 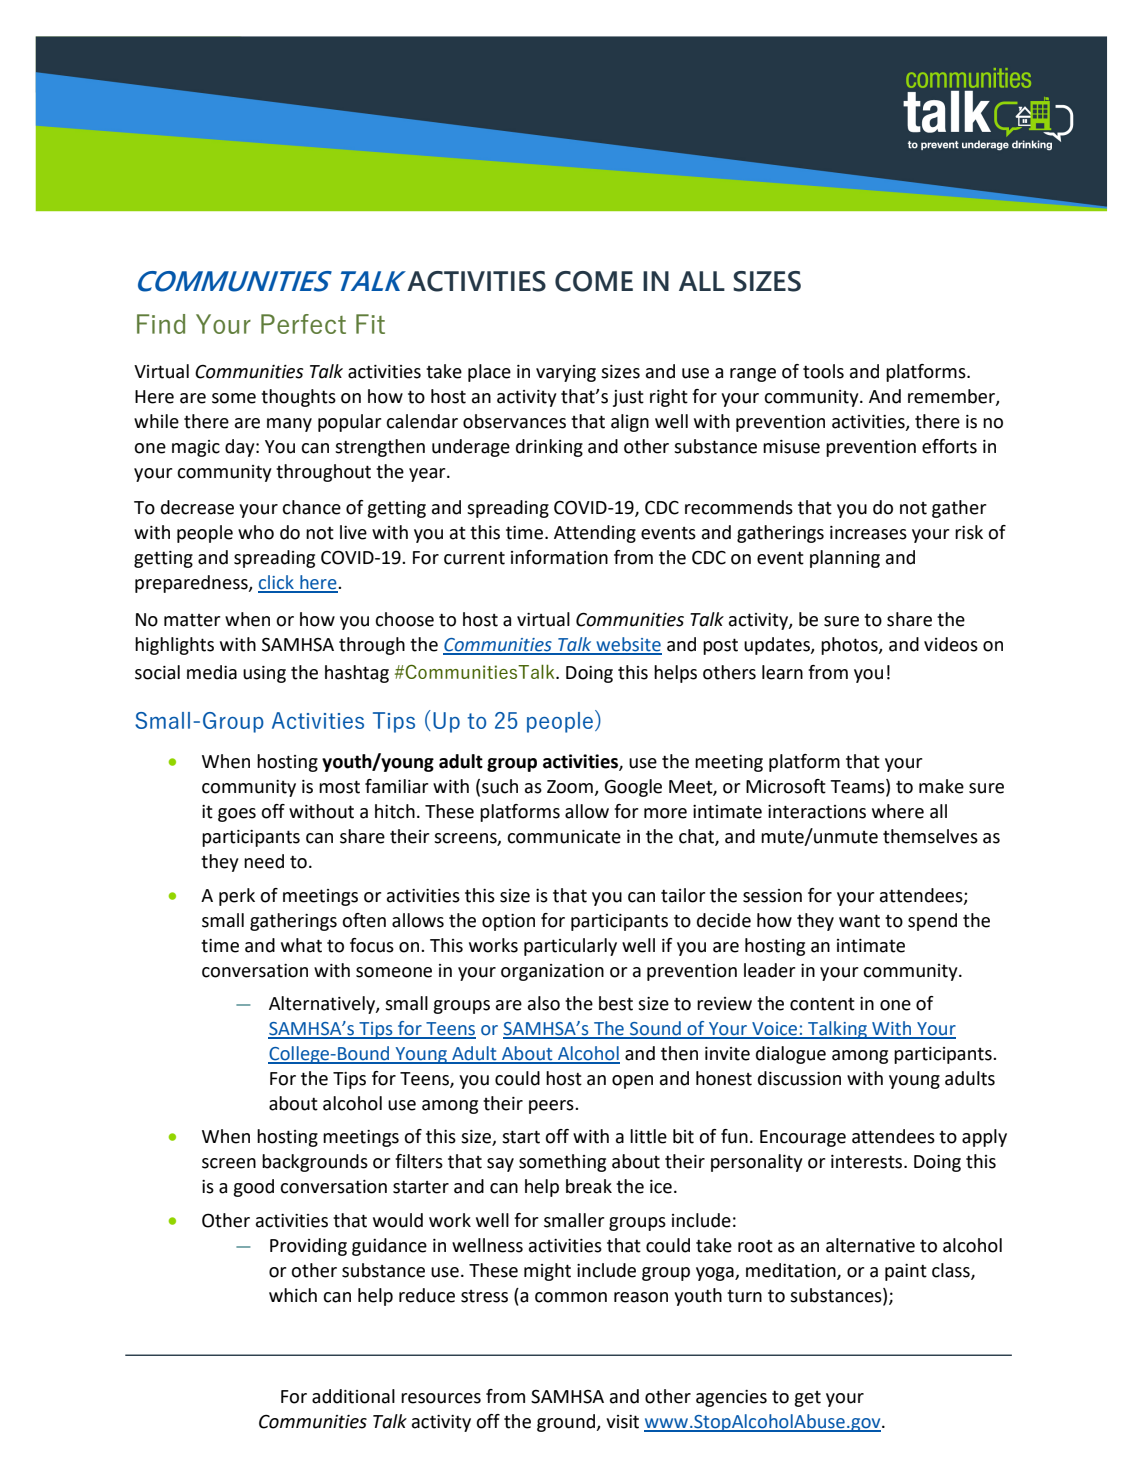 I want to click on content, so click(x=822, y=1004).
